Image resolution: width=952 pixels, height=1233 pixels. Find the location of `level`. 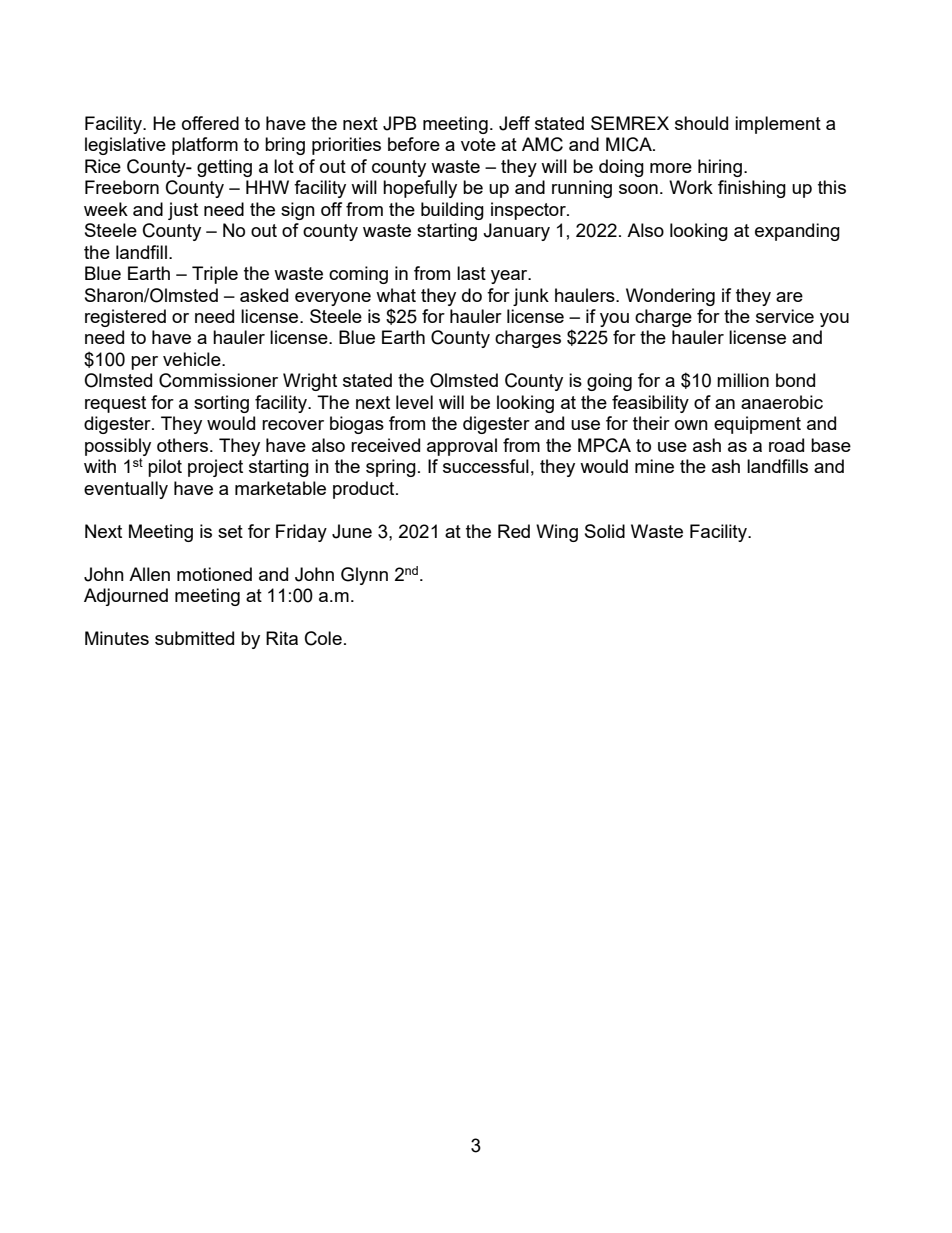

level is located at coordinates (414, 402).
